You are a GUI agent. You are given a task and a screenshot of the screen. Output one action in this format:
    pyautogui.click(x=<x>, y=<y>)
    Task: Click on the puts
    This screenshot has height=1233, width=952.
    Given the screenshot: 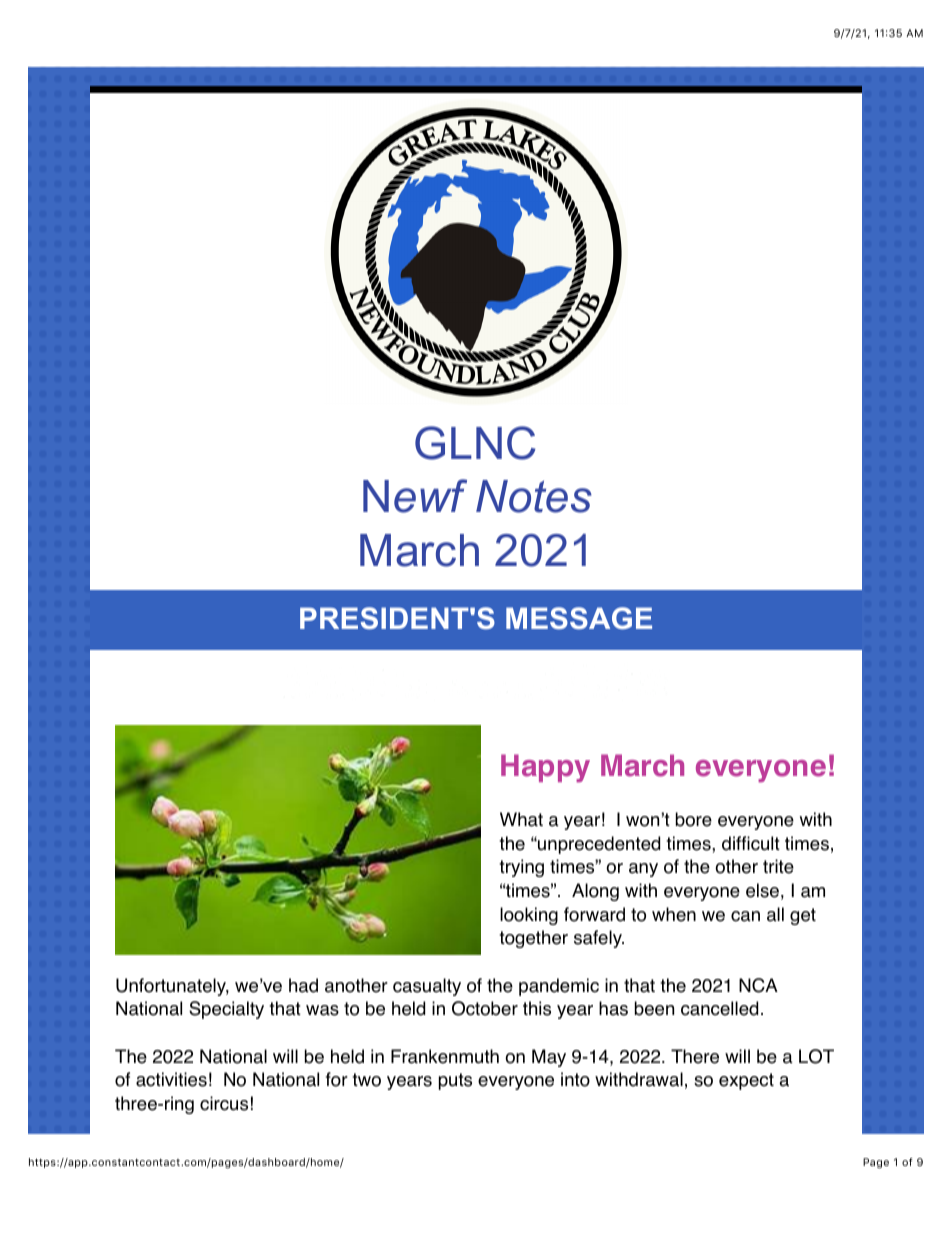 What is the action you would take?
    pyautogui.click(x=455, y=1081)
